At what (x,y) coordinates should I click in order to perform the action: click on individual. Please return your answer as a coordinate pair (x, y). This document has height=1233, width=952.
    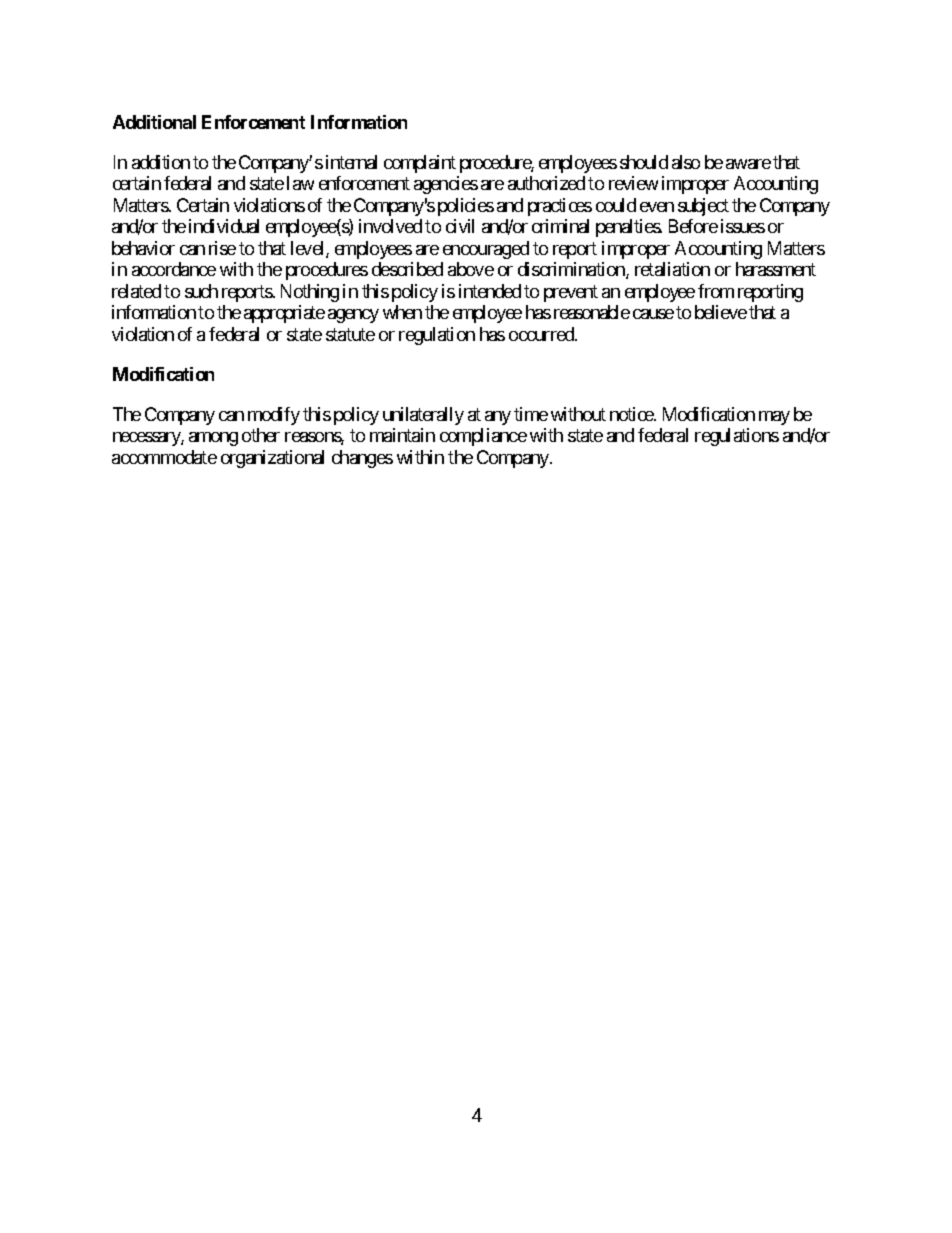
    Looking at the image, I should click on (224, 226).
